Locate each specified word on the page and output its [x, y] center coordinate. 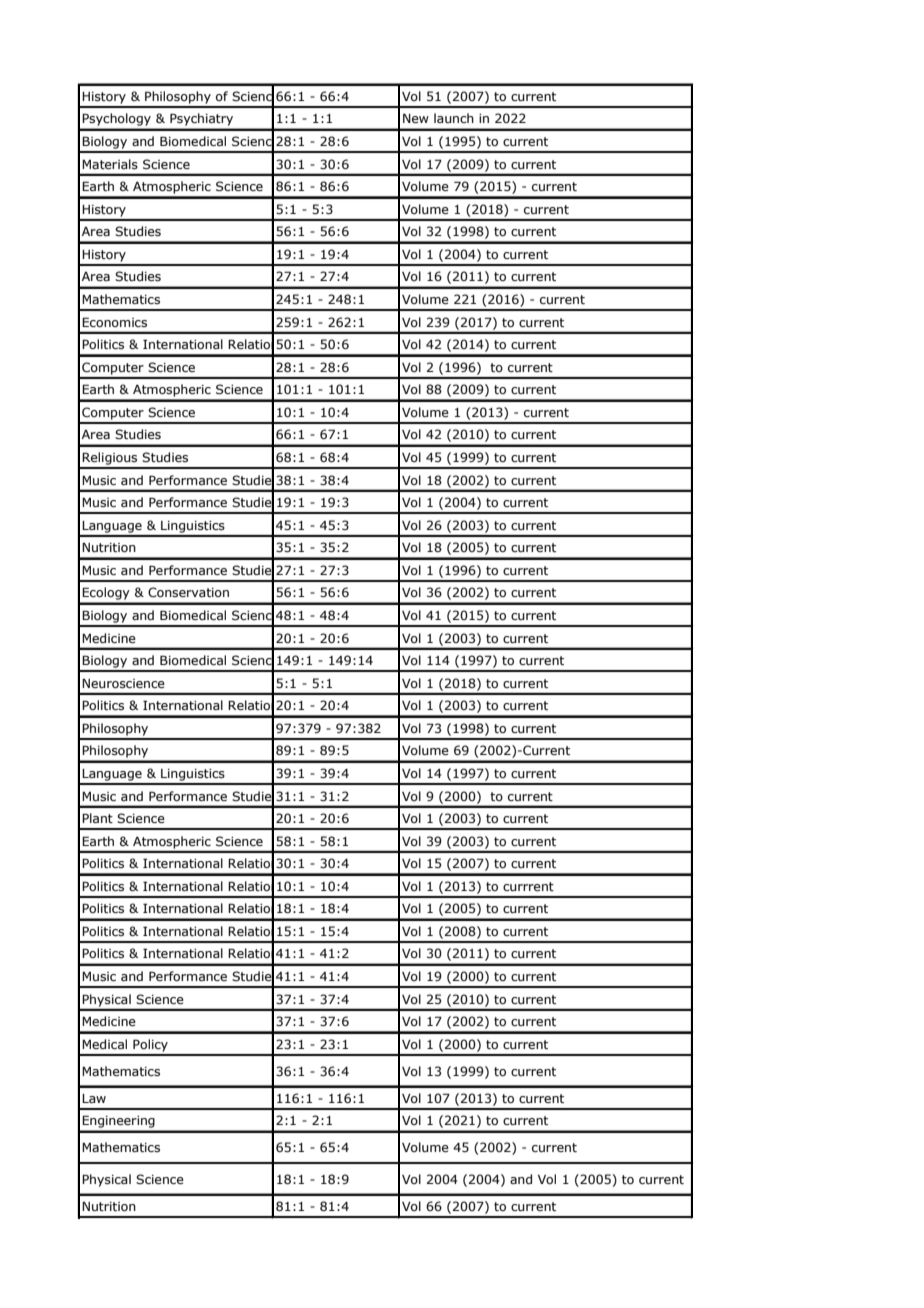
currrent [528, 886]
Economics [114, 322]
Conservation [188, 592]
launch [454, 118]
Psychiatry [201, 119]
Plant [97, 818]
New [416, 118]
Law [94, 1098]
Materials [110, 164]
